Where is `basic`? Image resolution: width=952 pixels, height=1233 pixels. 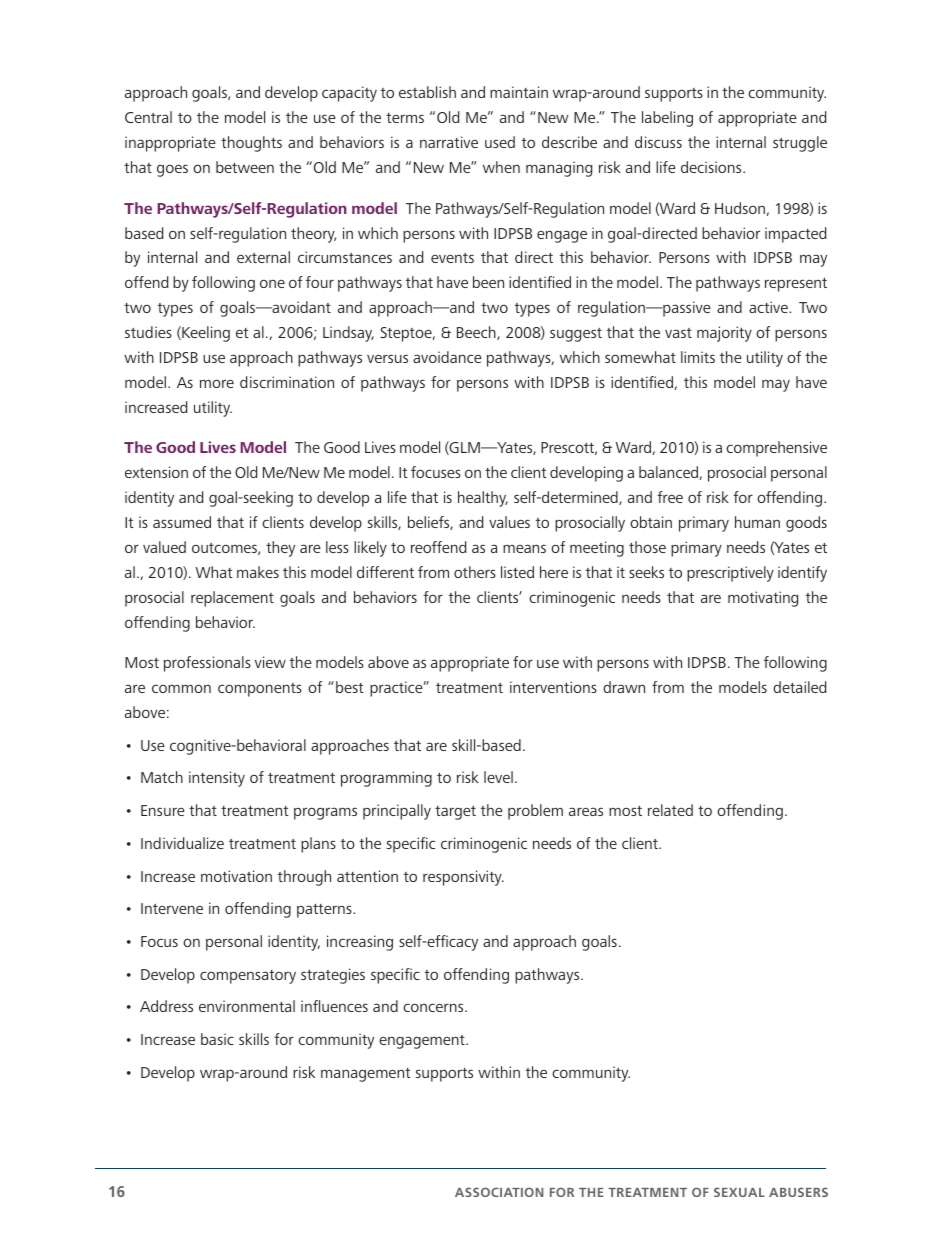
basic is located at coordinates (217, 1039).
